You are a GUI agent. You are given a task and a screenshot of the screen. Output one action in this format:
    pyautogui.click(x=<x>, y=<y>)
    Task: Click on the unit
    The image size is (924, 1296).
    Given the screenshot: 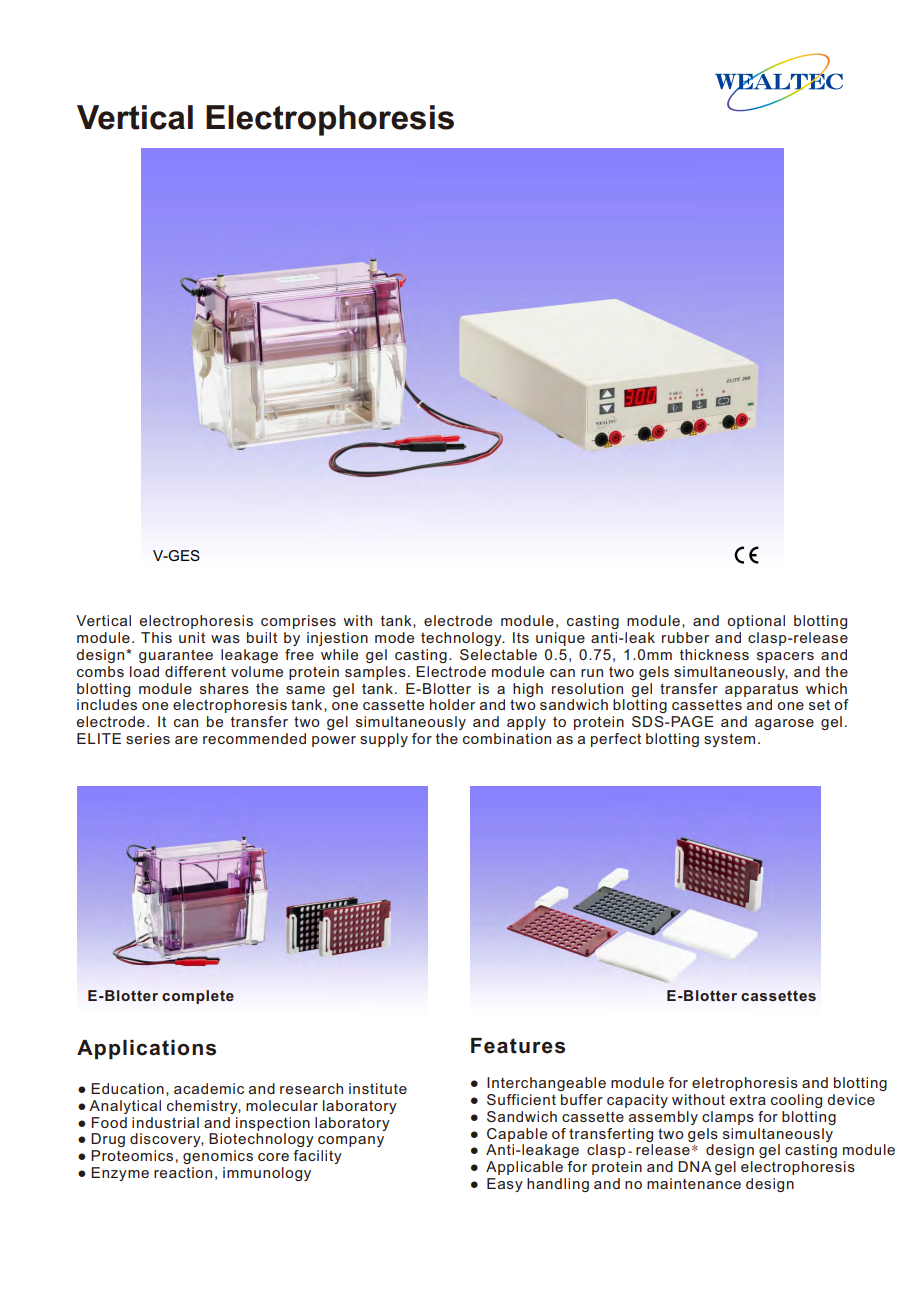 What is the action you would take?
    pyautogui.click(x=192, y=637)
